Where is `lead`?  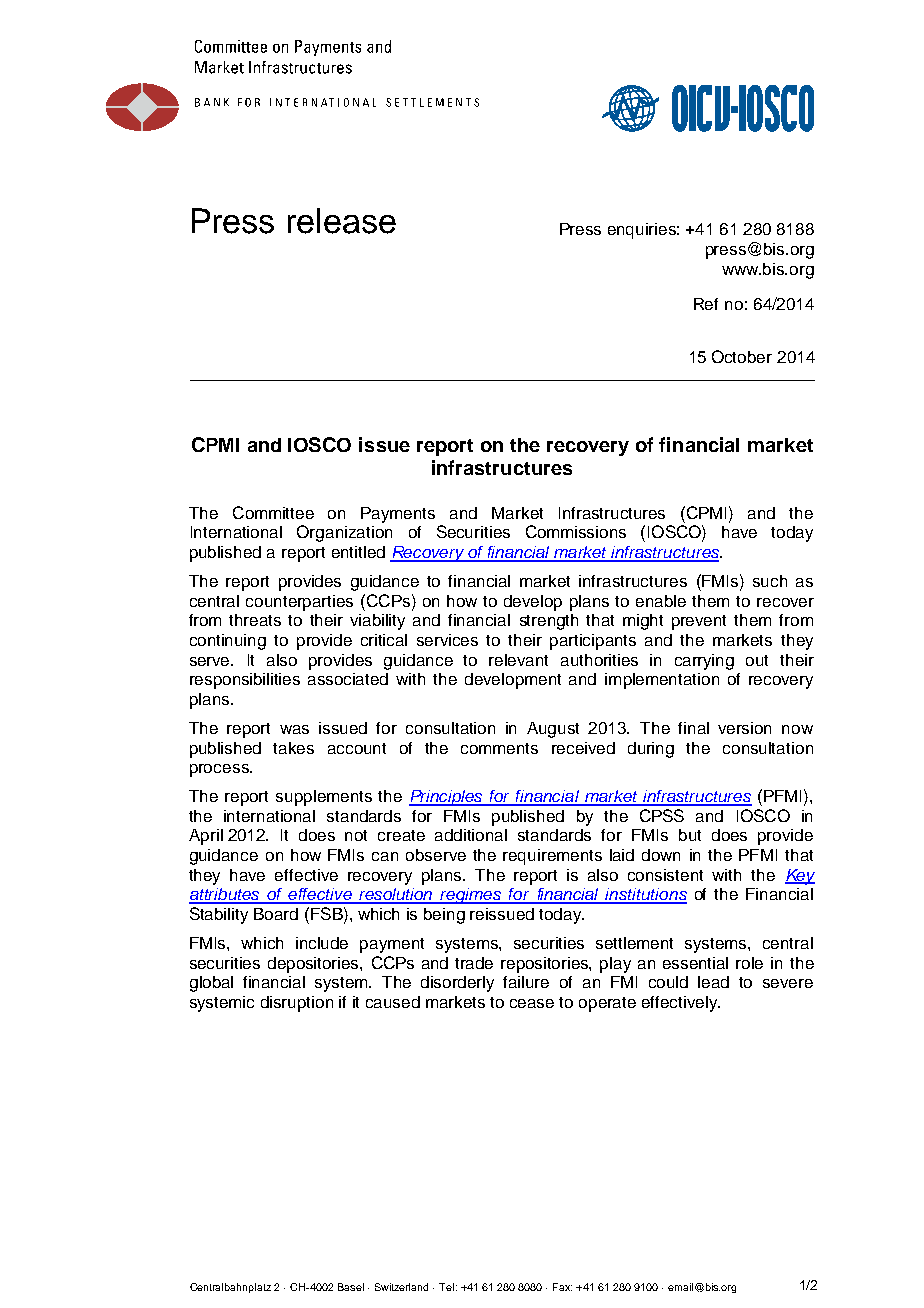 lead is located at coordinates (713, 982).
